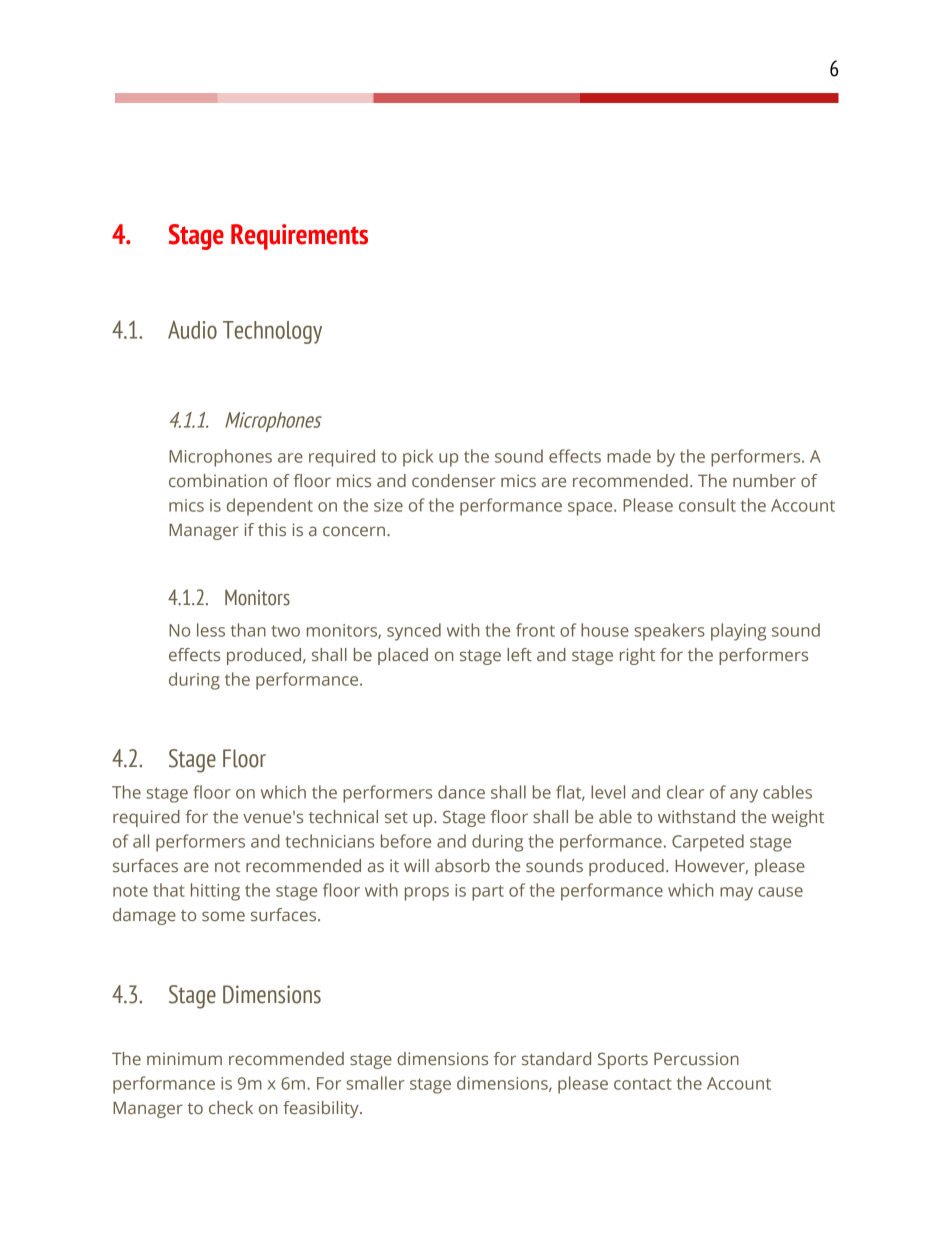 This page has width=952, height=1233. I want to click on check, so click(231, 1107).
